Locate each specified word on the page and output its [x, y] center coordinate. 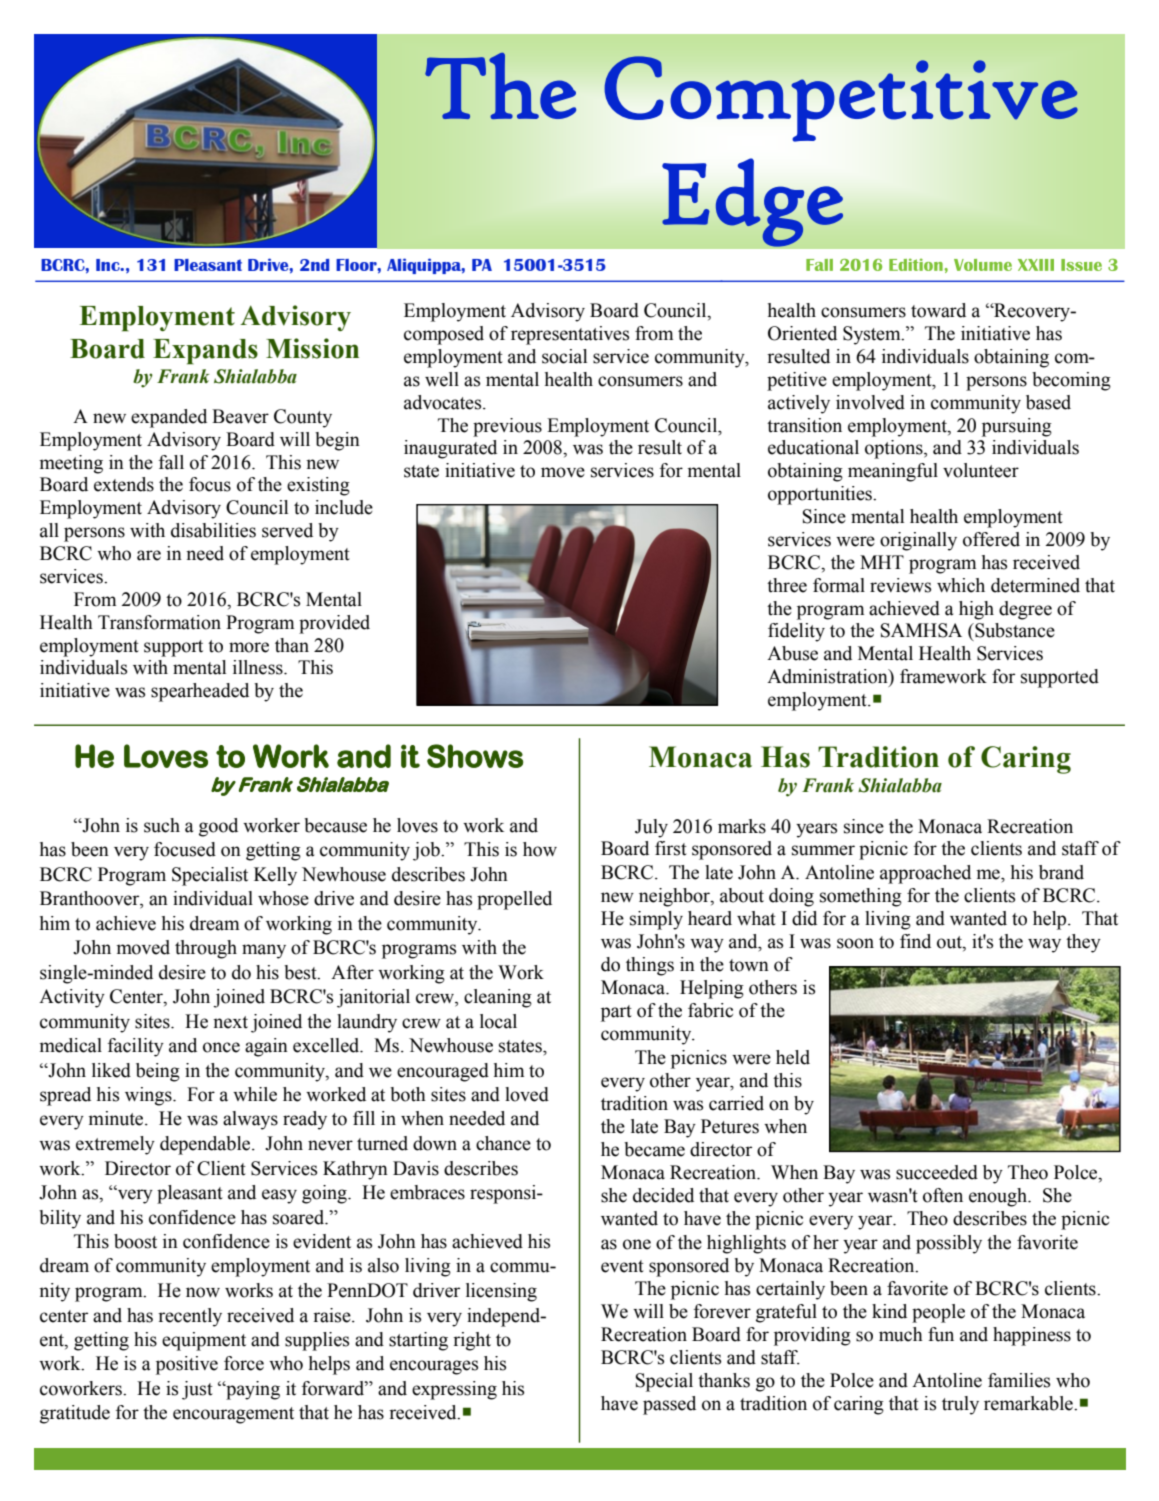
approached [925, 874]
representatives [570, 335]
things [650, 966]
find [915, 941]
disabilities [213, 530]
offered [991, 539]
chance [503, 1143]
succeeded [937, 1172]
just [197, 1390]
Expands [205, 352]
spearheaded [200, 692]
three [787, 585]
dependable [206, 1145]
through [206, 949]
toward [938, 310]
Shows [475, 756]
